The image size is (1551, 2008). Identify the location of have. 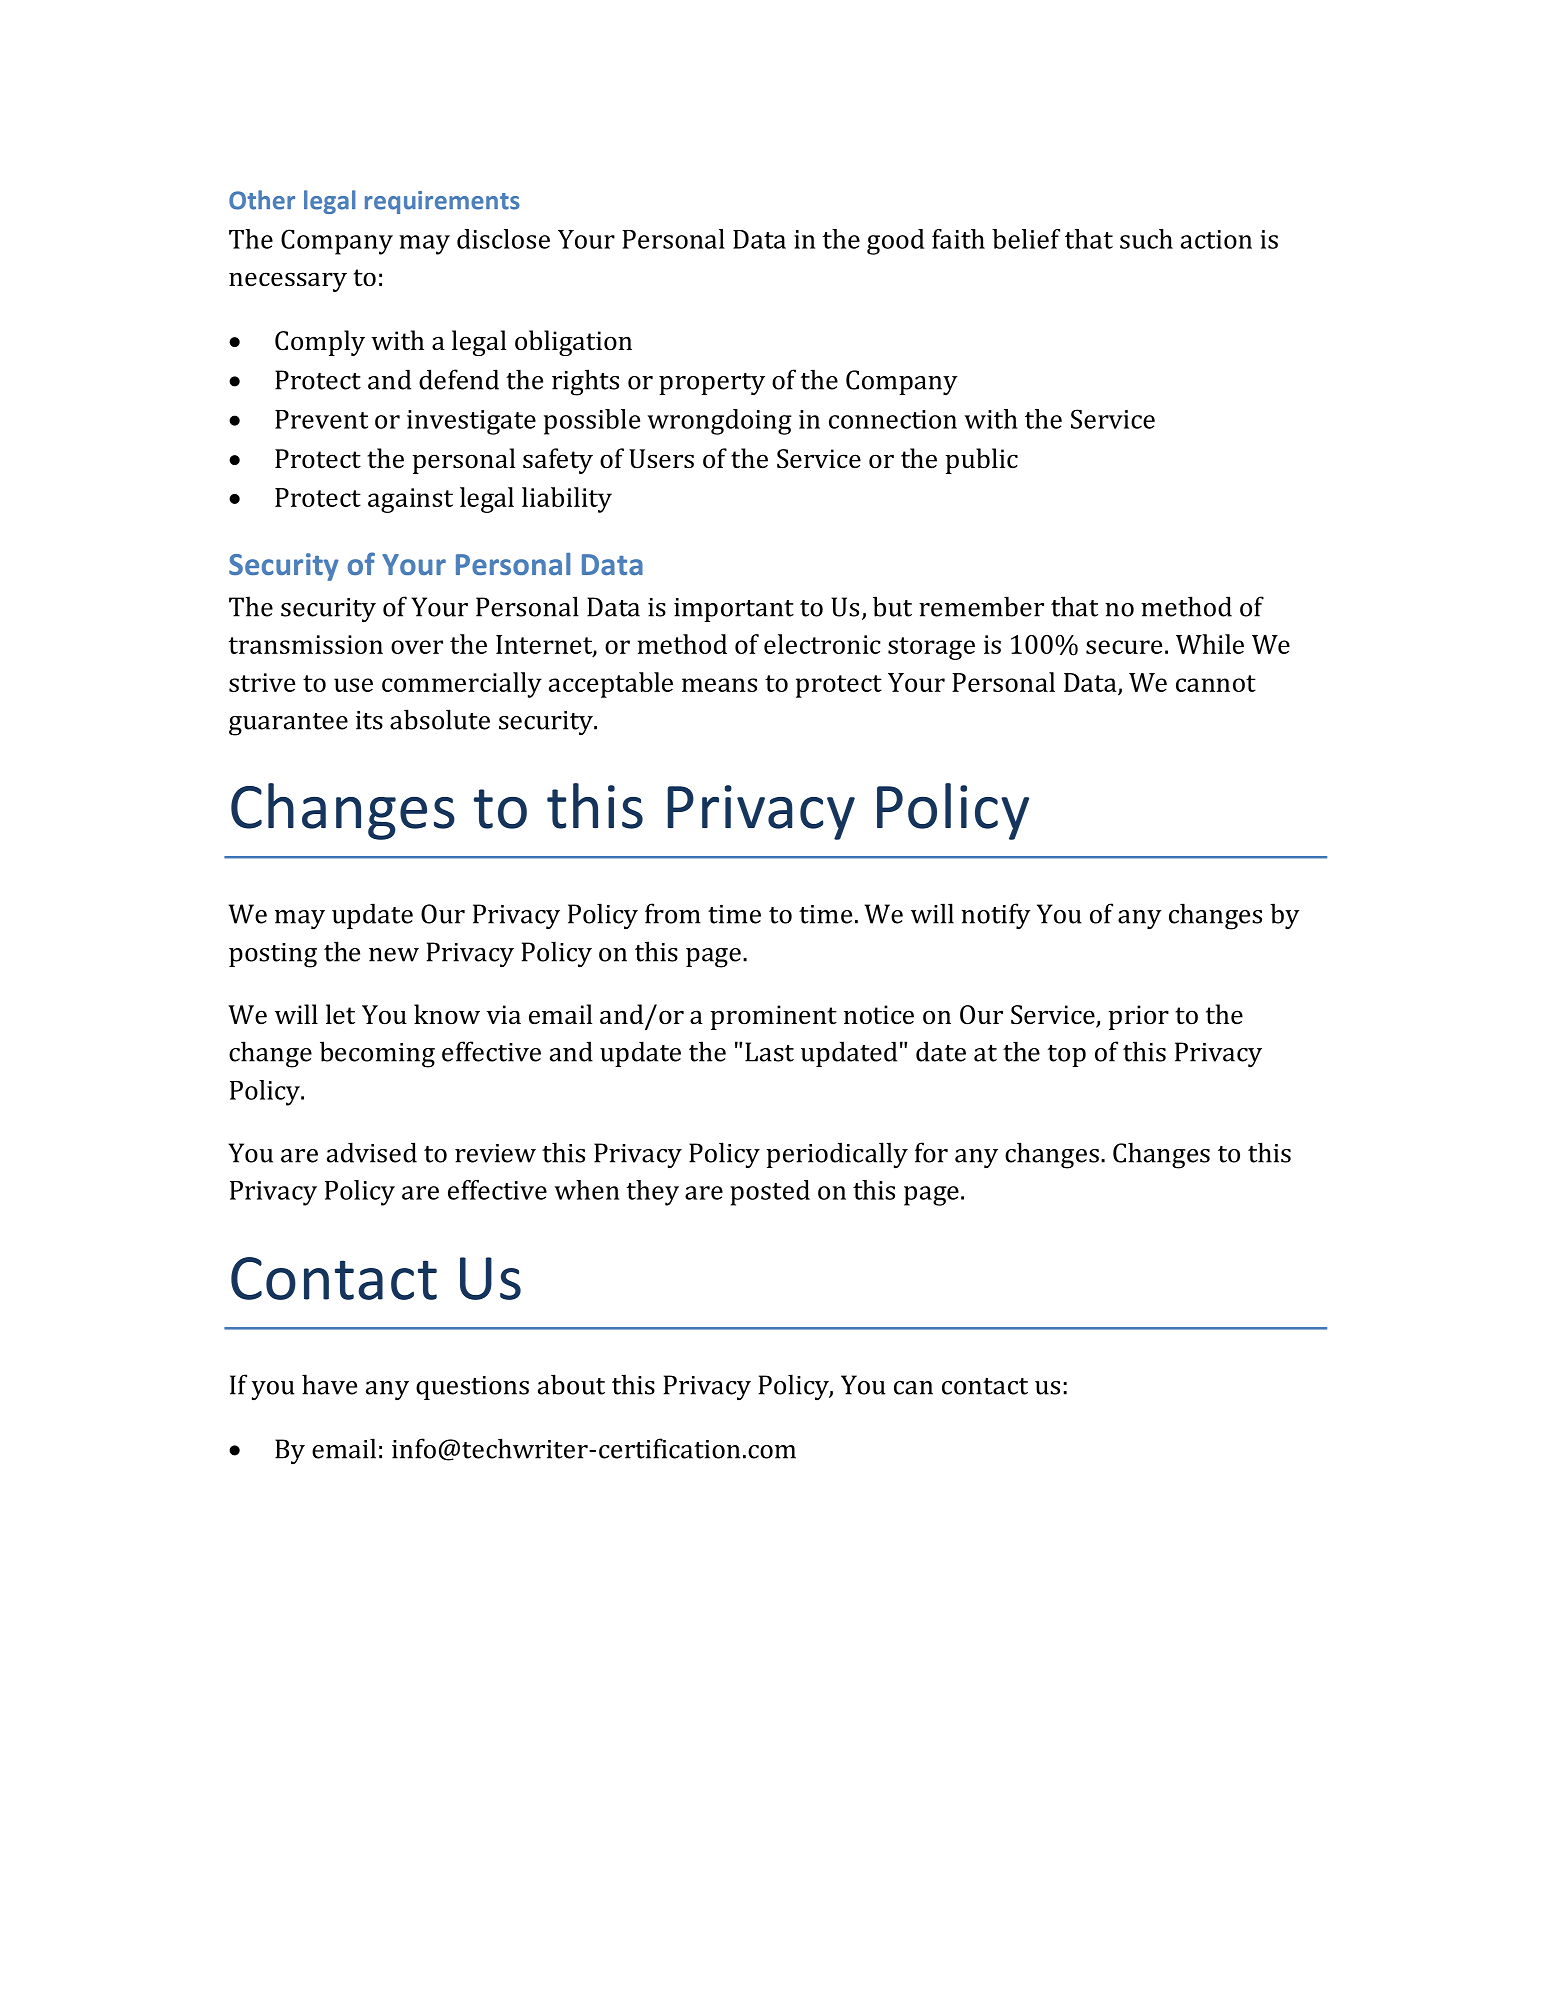
(329, 1384).
